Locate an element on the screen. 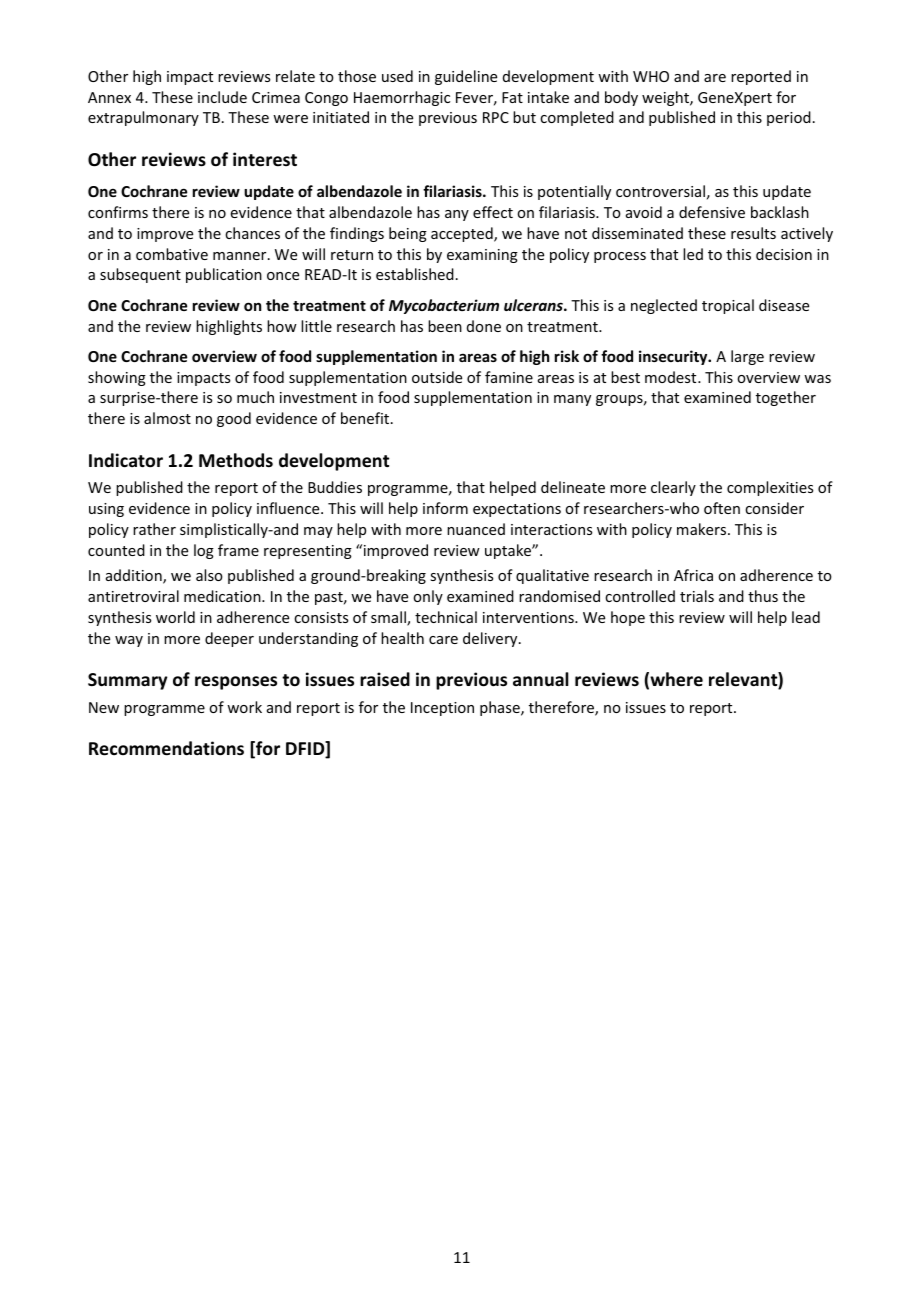 The image size is (924, 1308). guideline is located at coordinates (466, 77).
